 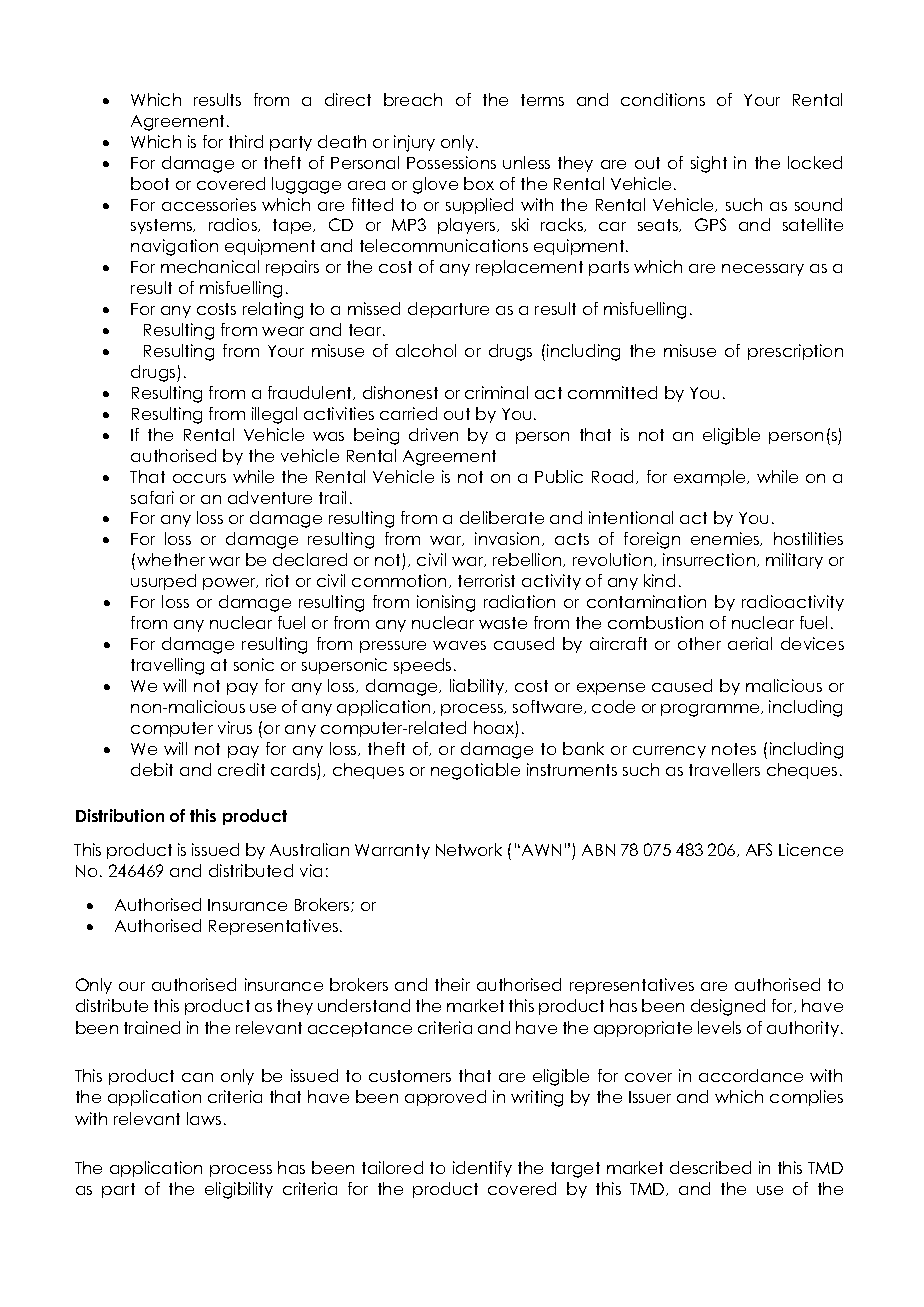 What do you see at coordinates (204, 1118) in the screenshot?
I see `laws` at bounding box center [204, 1118].
